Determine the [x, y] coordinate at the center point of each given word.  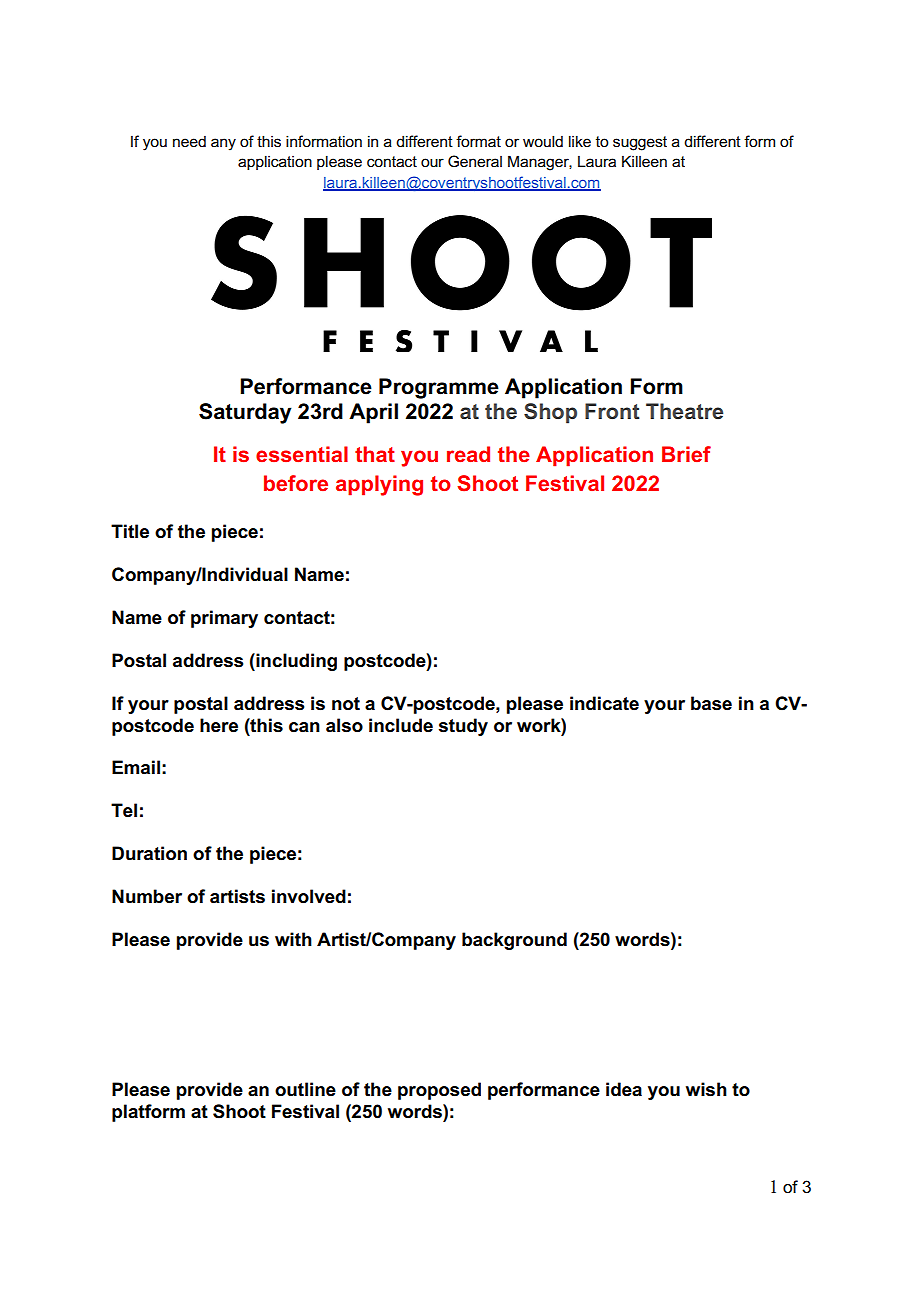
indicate [604, 703]
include [401, 725]
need [189, 141]
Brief [686, 454]
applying [379, 485]
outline [305, 1089]
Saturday [245, 413]
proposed [439, 1091]
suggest [640, 143]
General [475, 161]
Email [136, 767]
